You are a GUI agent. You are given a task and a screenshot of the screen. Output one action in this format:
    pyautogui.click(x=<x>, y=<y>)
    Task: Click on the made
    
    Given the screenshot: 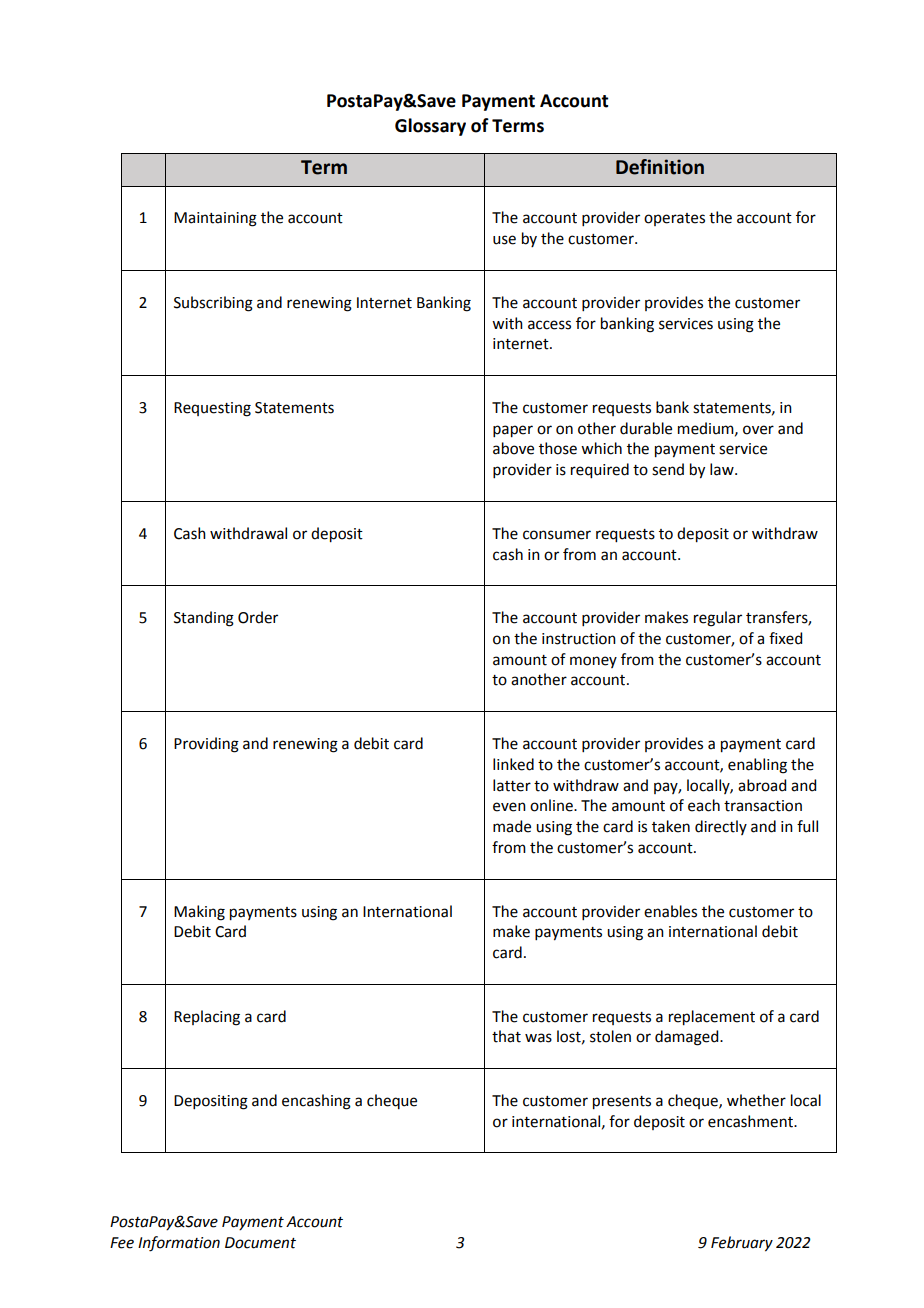 What is the action you would take?
    pyautogui.click(x=512, y=826)
